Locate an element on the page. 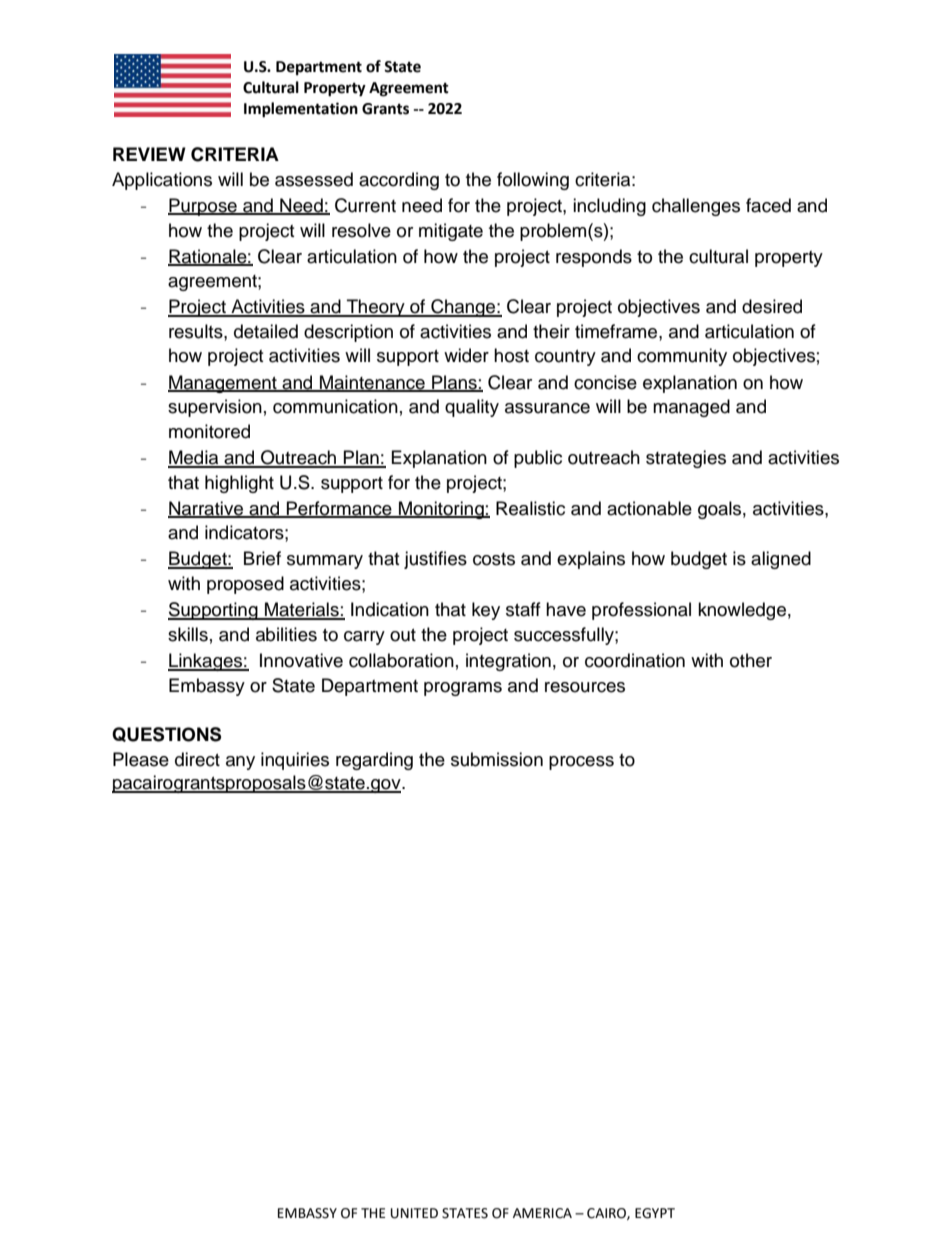 Image resolution: width=952 pixels, height=1233 pixels. quality is located at coordinates (472, 408).
